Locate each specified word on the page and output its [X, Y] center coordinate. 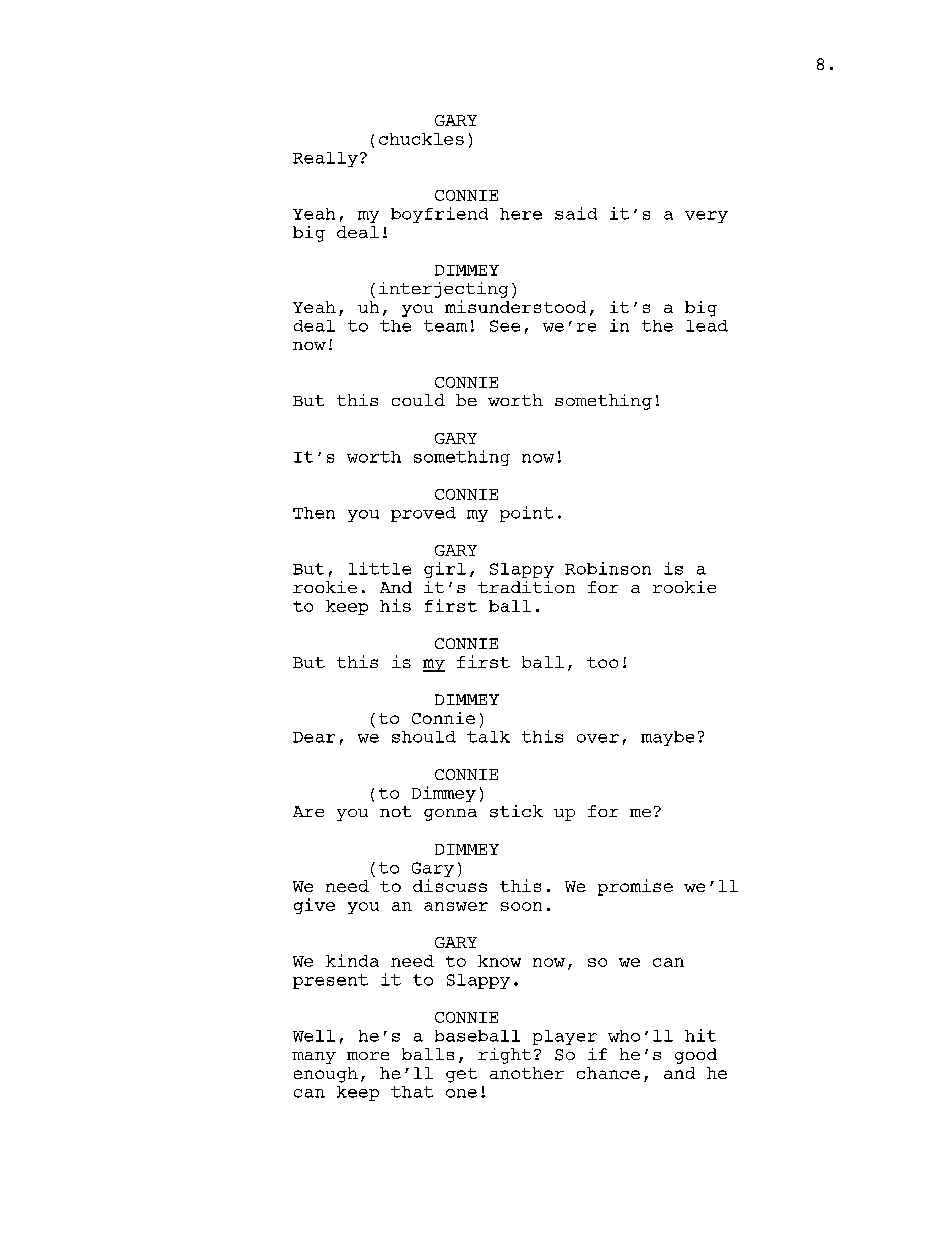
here [521, 214]
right [504, 1056]
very [706, 217]
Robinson [608, 568]
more [368, 1056]
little [380, 568]
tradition [526, 587]
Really [325, 159]
